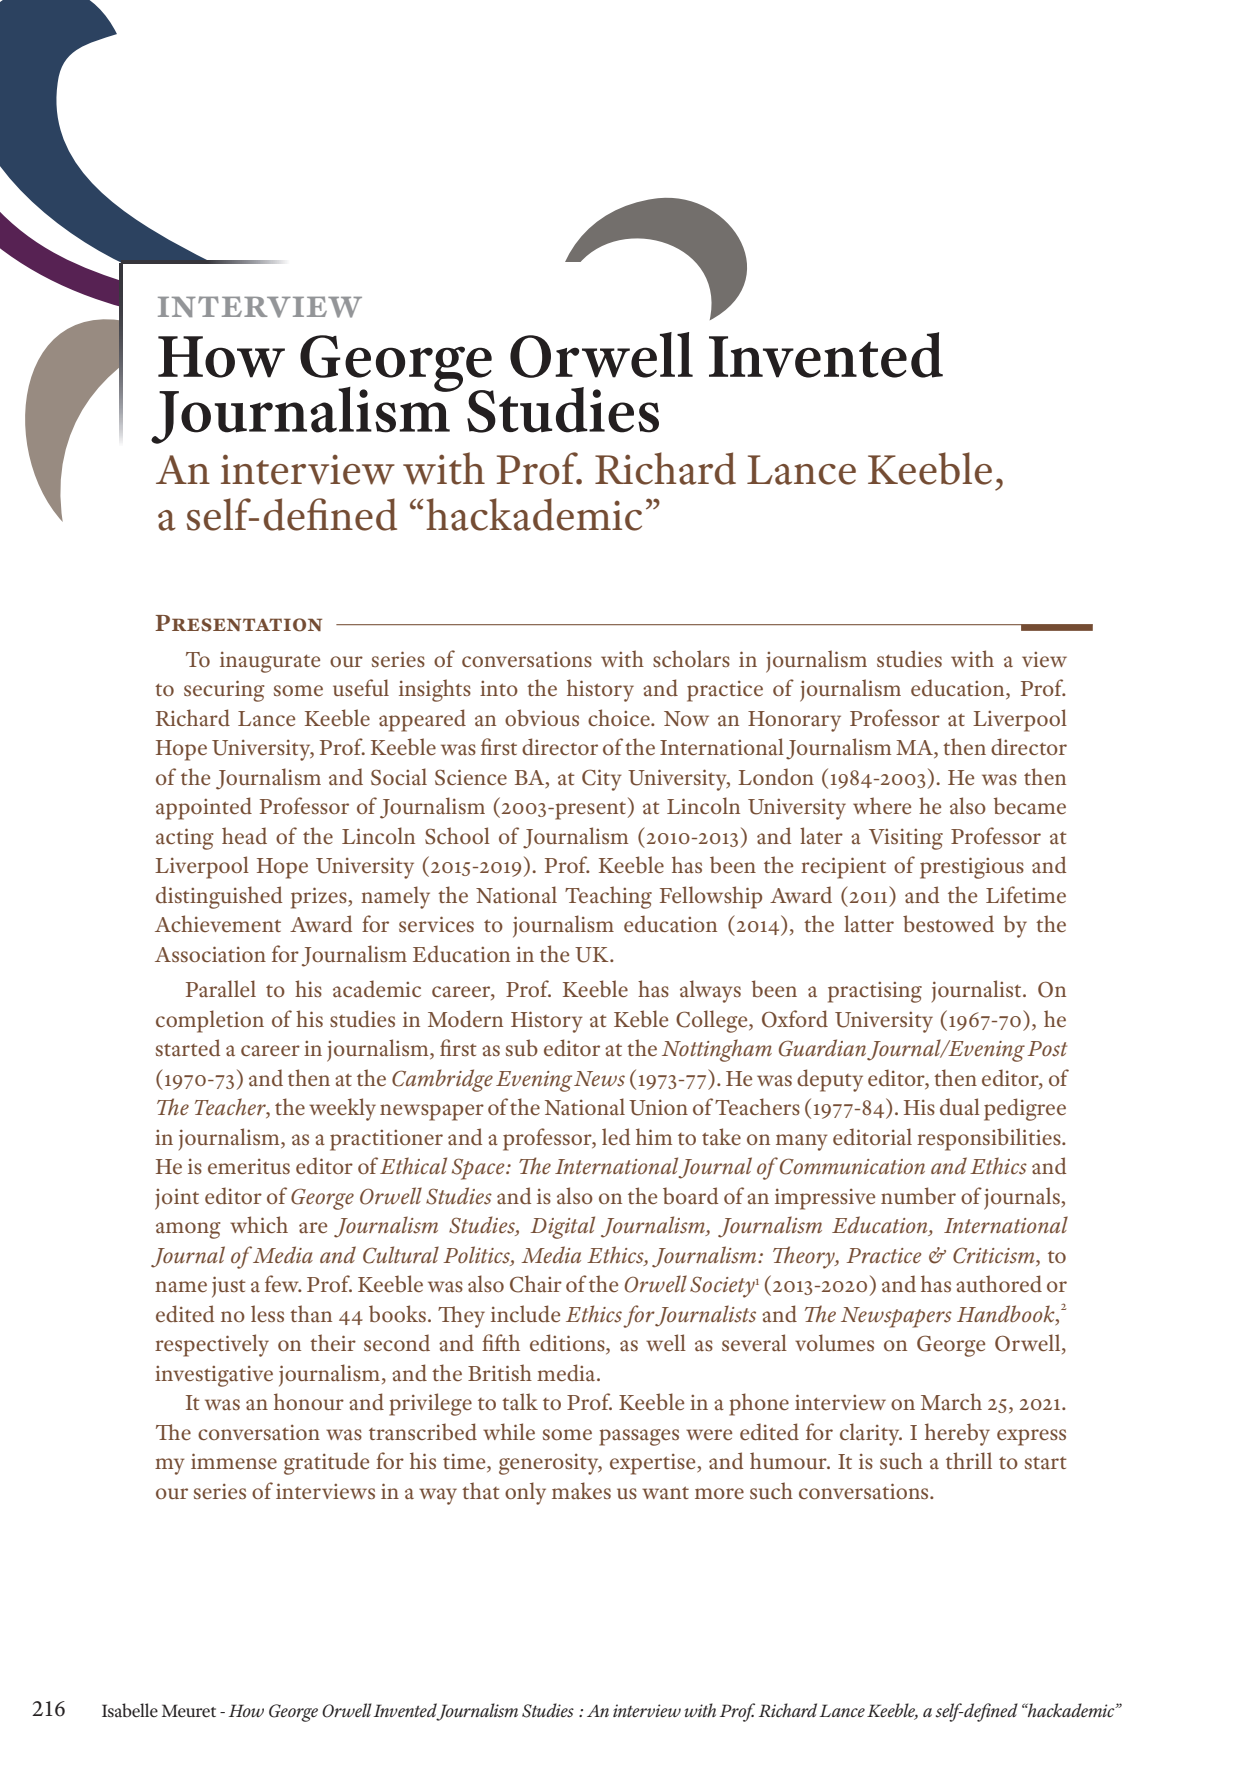 The width and height of the screenshot is (1254, 1774). What do you see at coordinates (875, 992) in the screenshot?
I see `practising` at bounding box center [875, 992].
